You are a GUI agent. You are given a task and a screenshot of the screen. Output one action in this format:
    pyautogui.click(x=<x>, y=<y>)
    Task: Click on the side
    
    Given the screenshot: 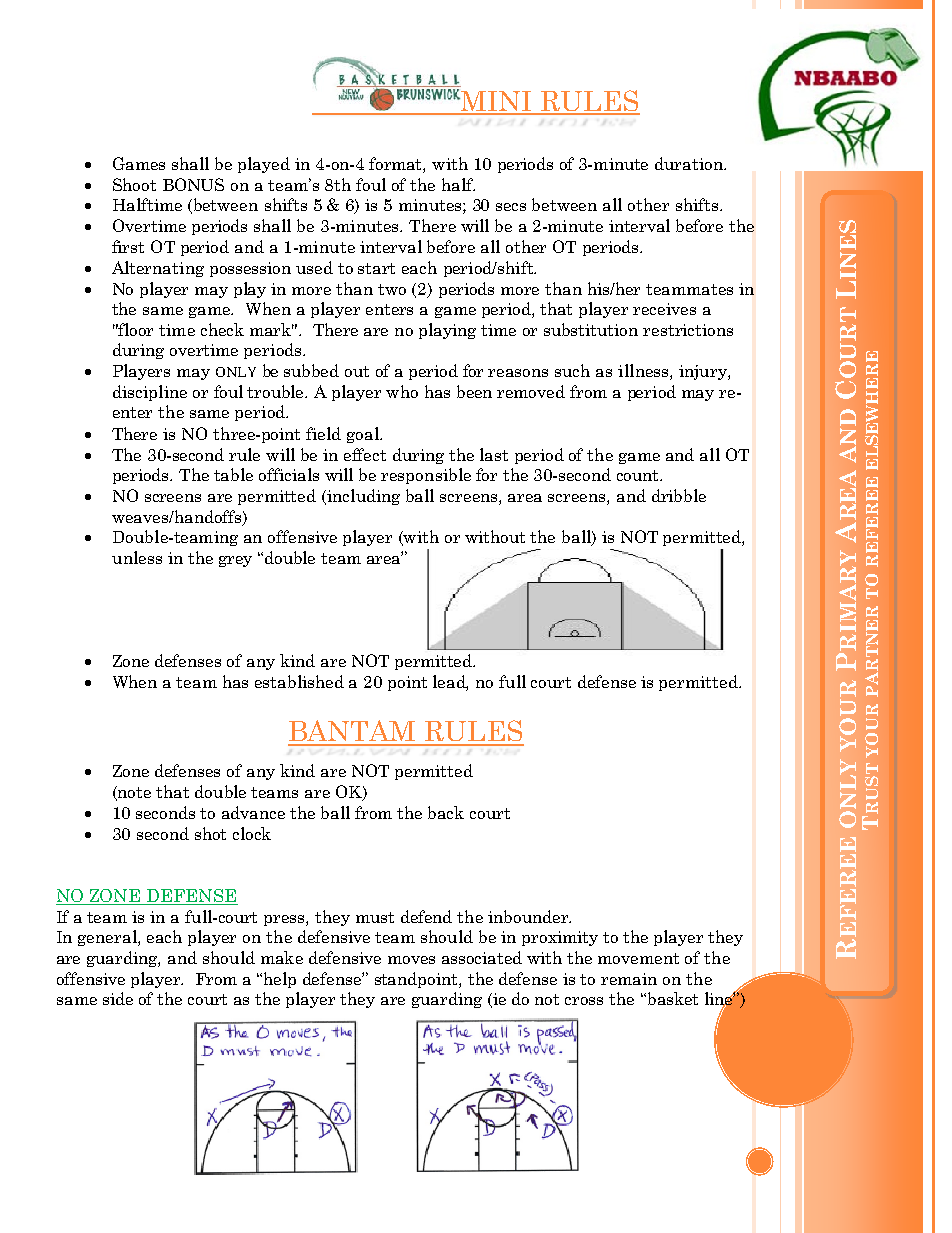 What is the action you would take?
    pyautogui.click(x=118, y=998)
